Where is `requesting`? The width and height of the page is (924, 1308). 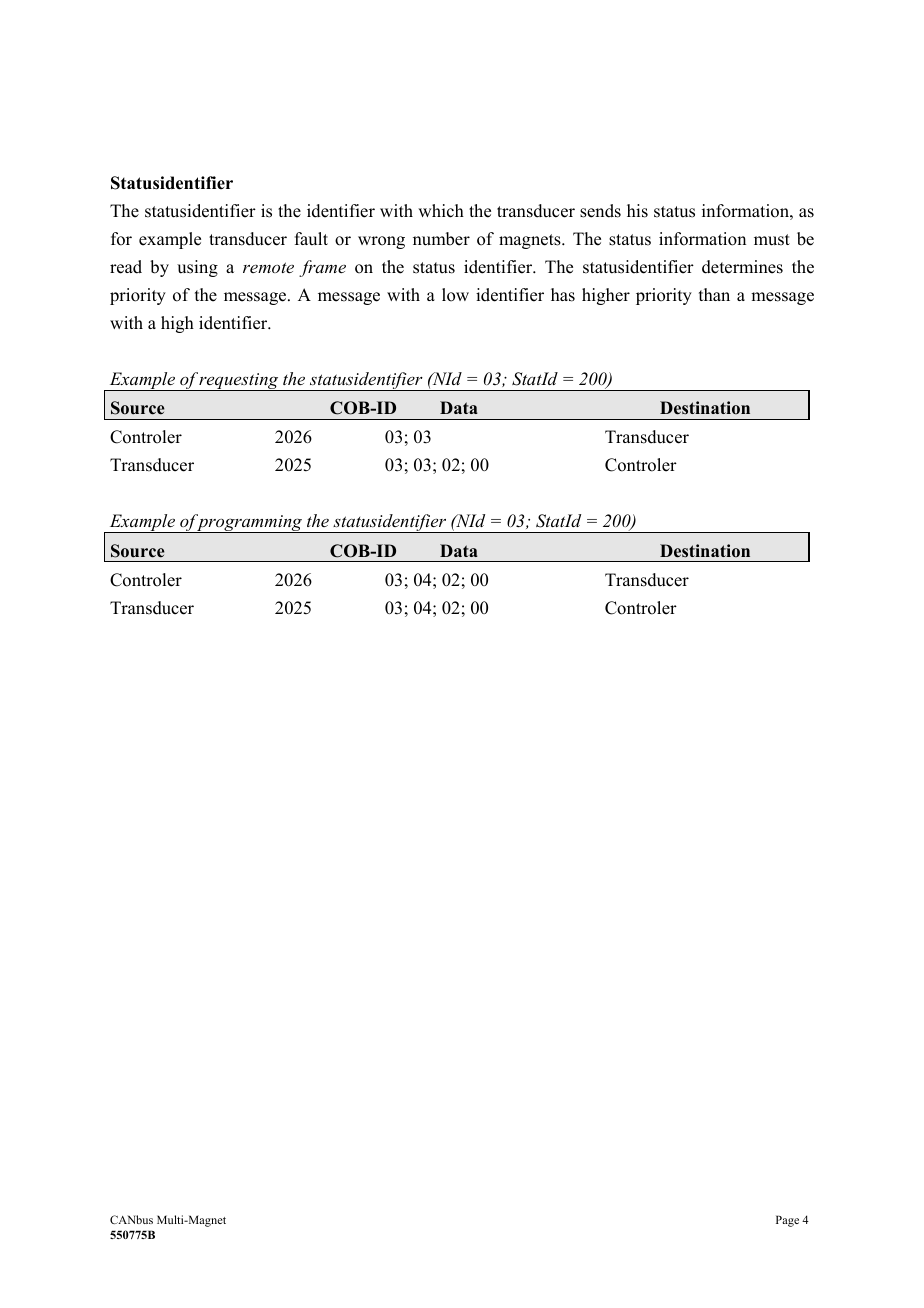
requesting is located at coordinates (239, 382).
